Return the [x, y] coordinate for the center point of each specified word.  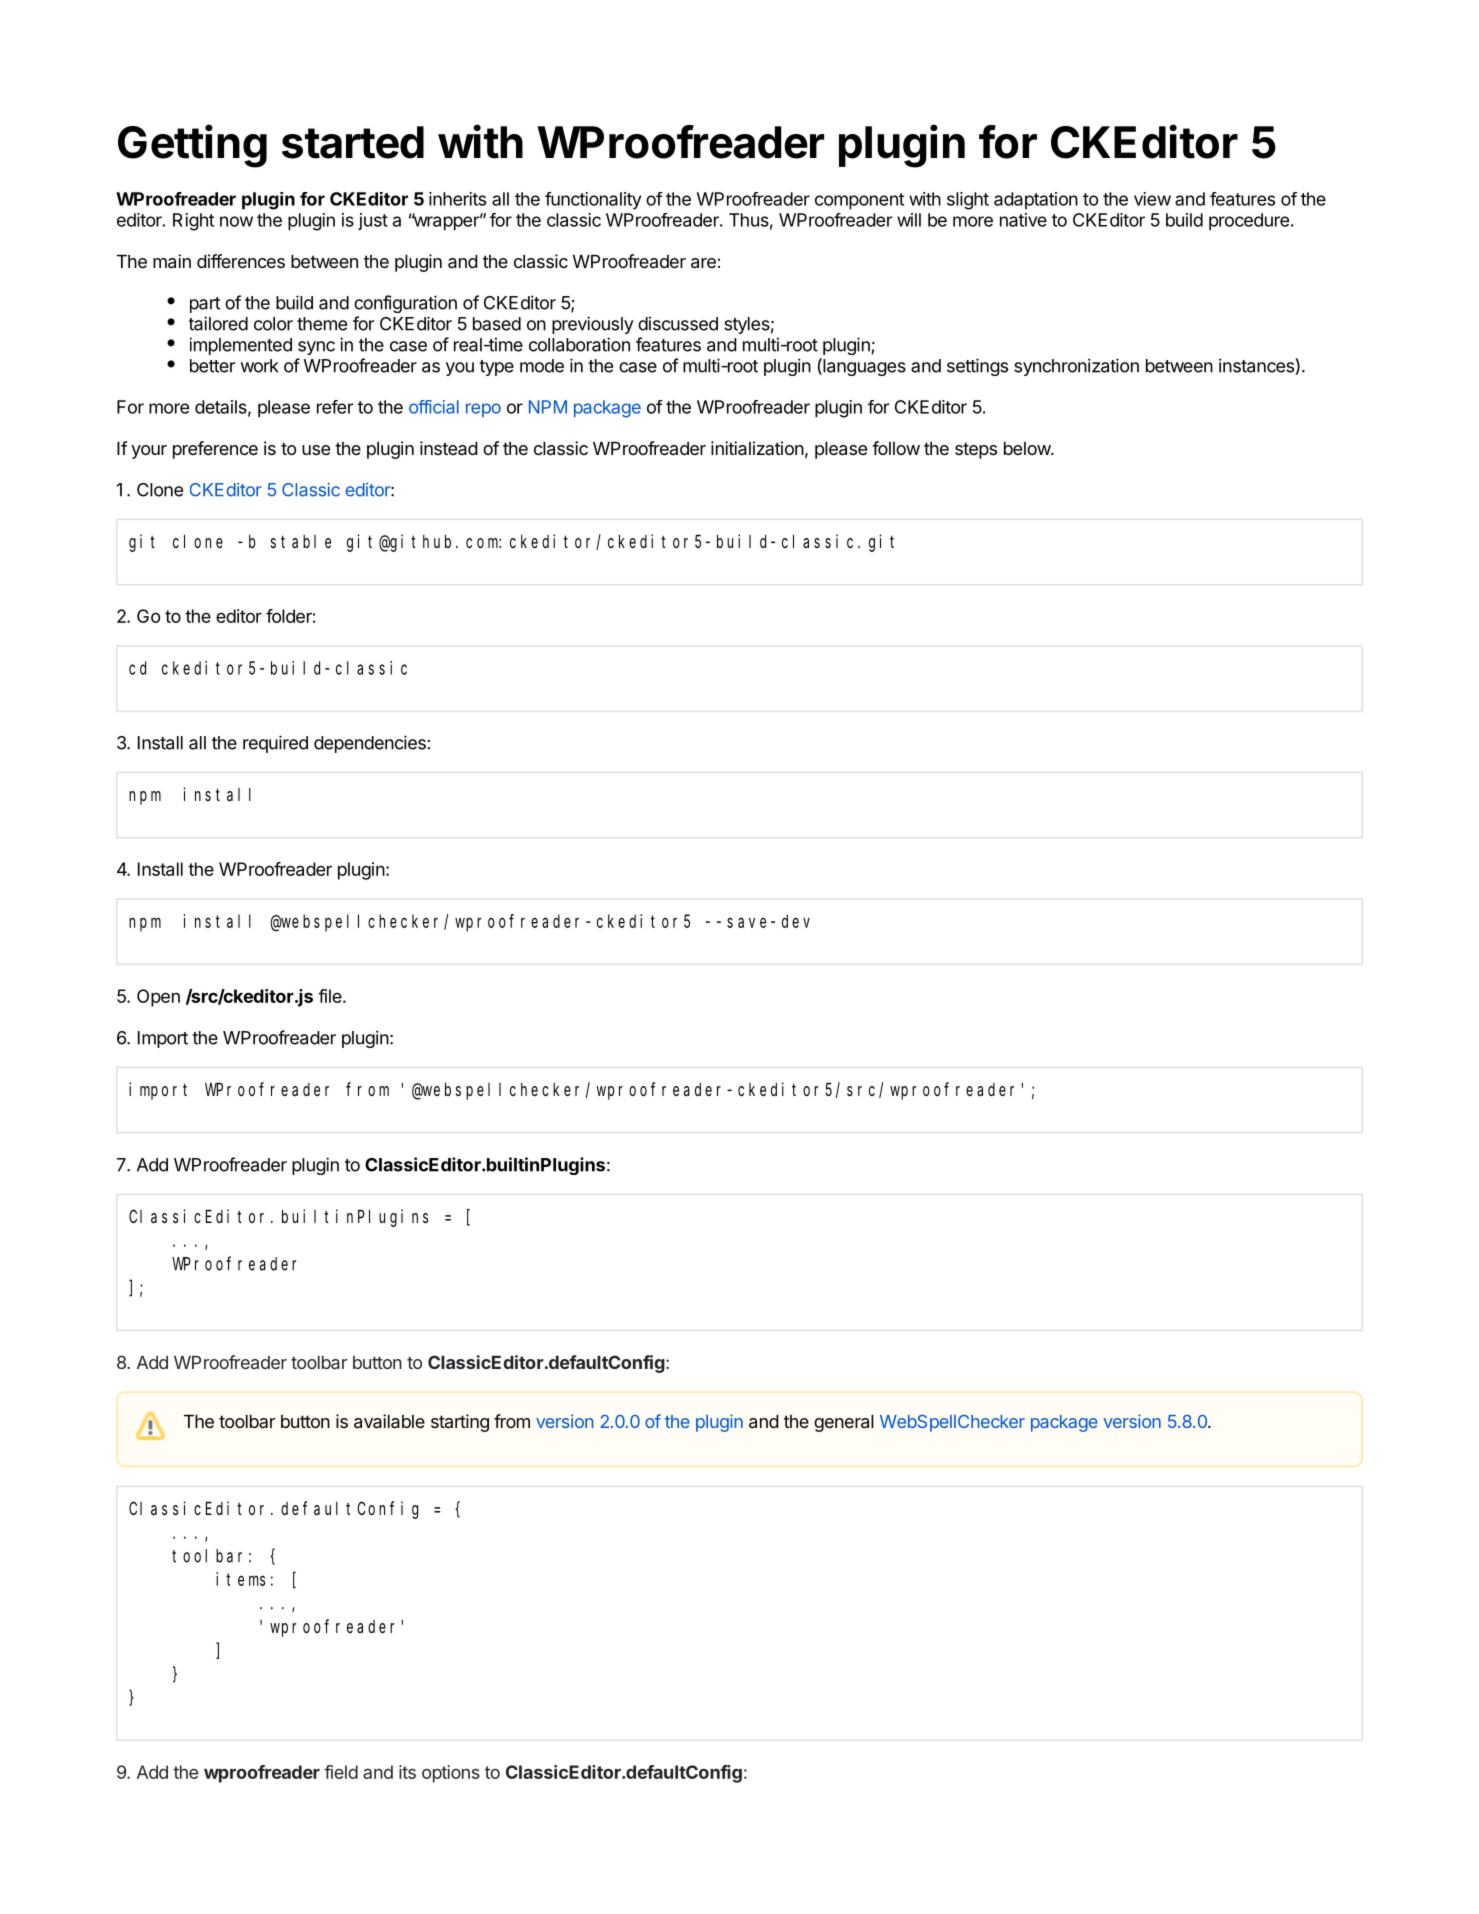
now [236, 221]
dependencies [370, 744]
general [844, 1423]
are [703, 263]
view [1152, 199]
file [331, 996]
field [341, 1772]
